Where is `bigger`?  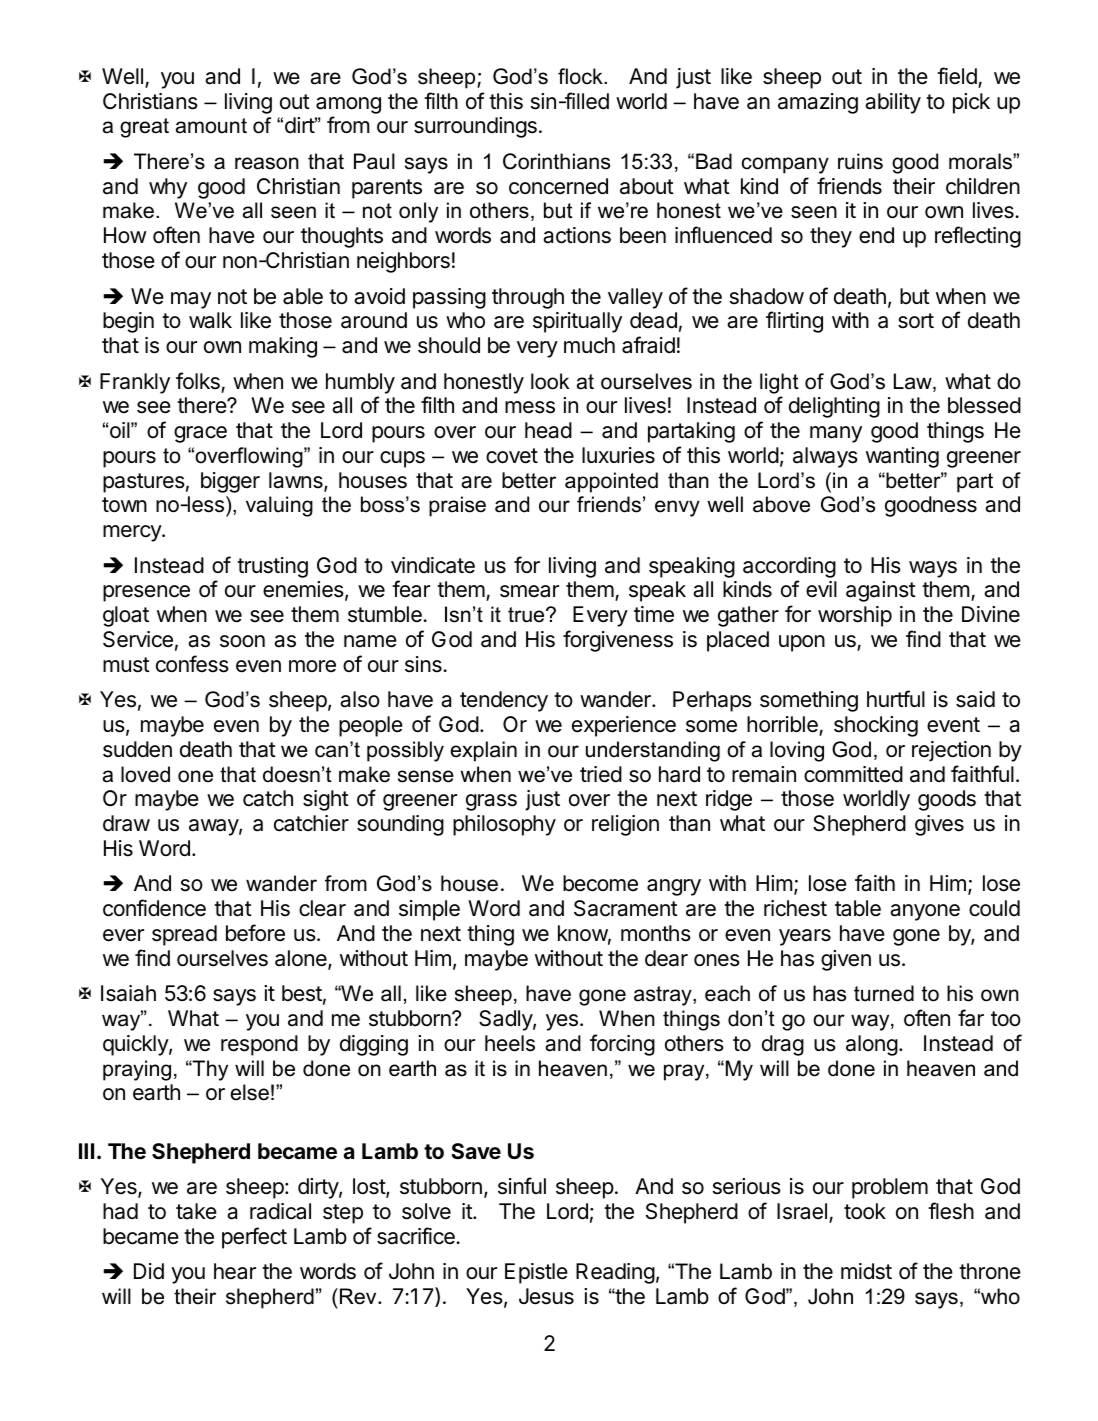
bigger is located at coordinates (230, 482).
